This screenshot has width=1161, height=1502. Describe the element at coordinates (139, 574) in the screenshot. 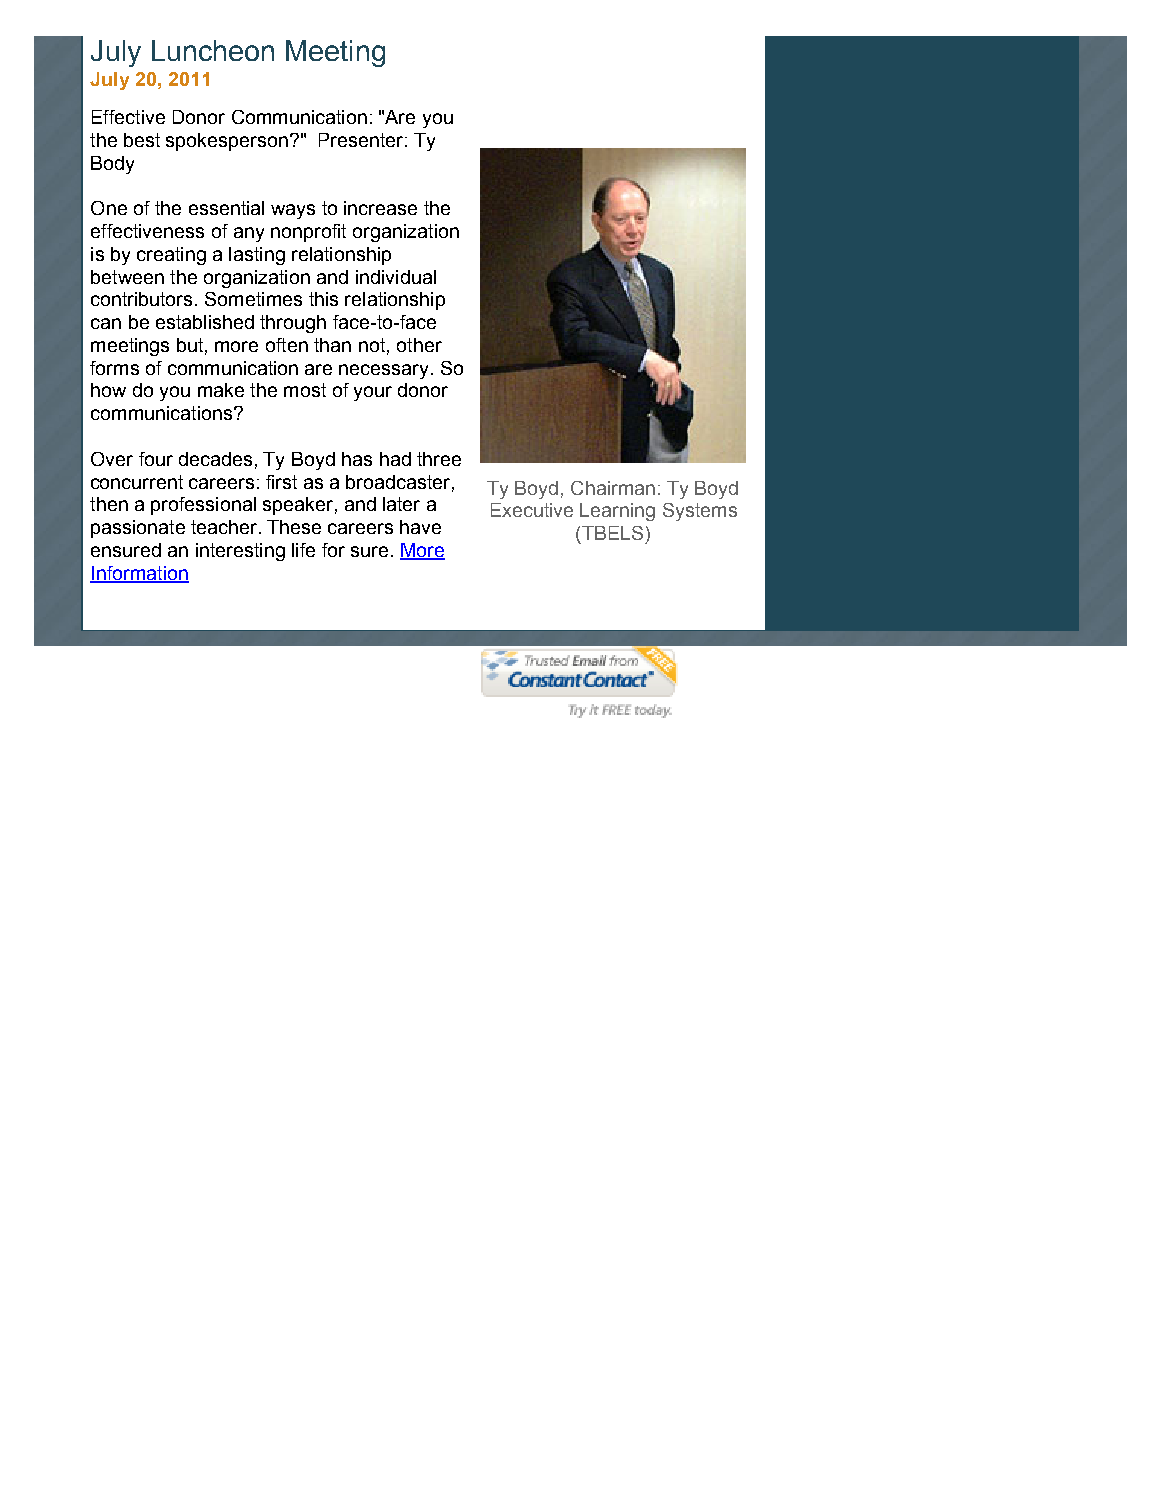

I see `Information` at that location.
